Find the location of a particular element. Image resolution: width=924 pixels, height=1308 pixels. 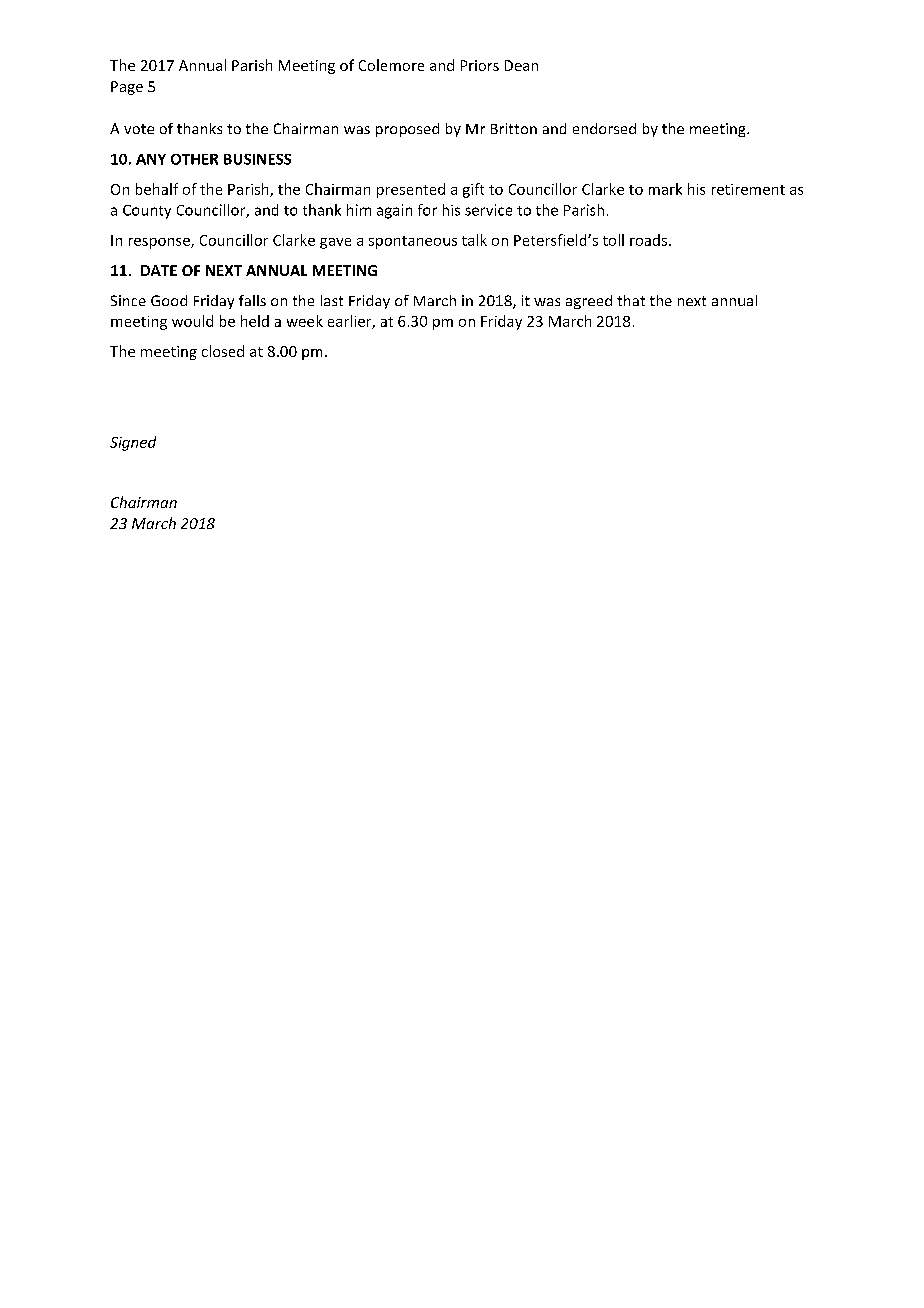

endorsed is located at coordinates (604, 128).
